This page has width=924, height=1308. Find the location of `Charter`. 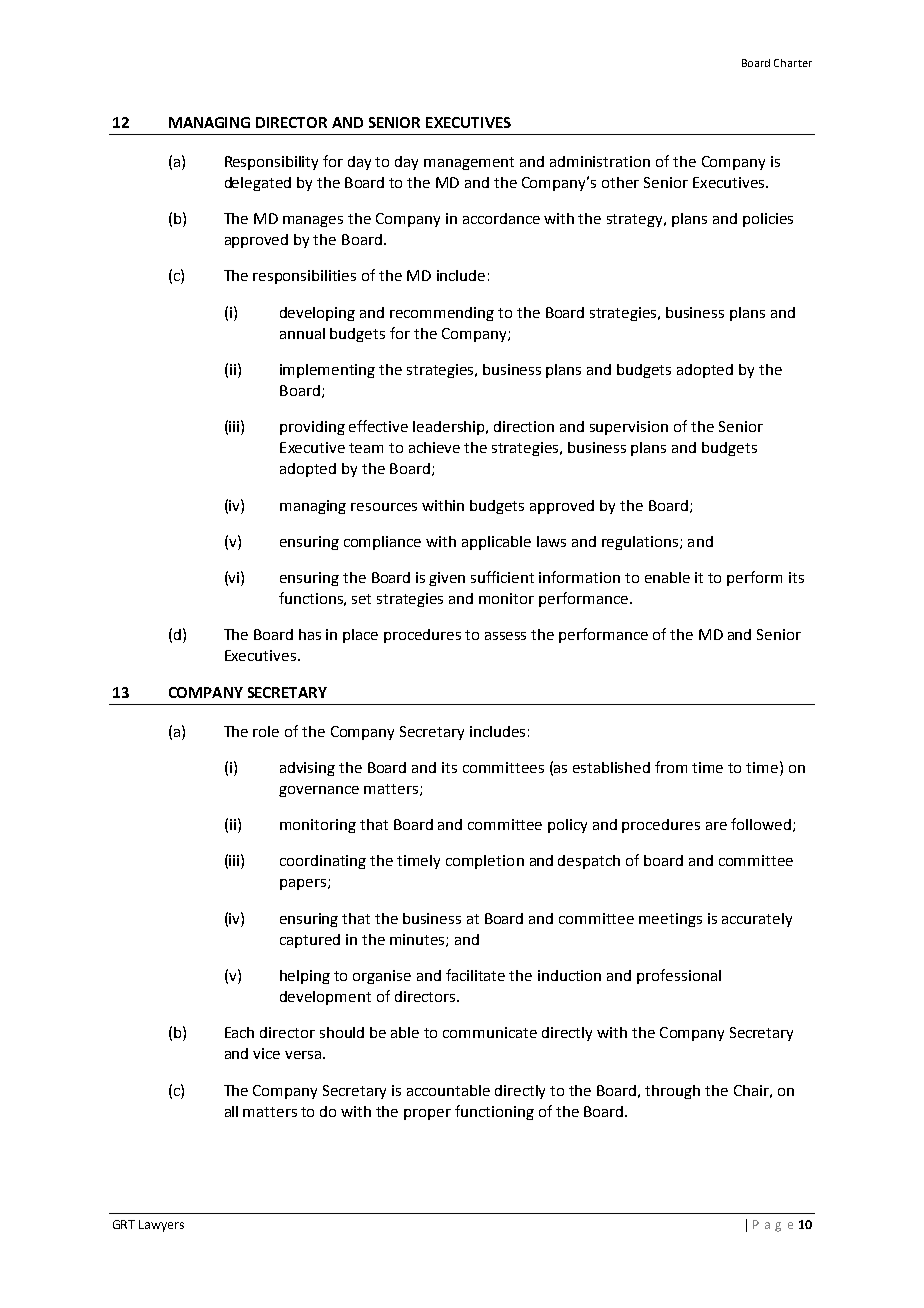

Charter is located at coordinates (793, 63).
